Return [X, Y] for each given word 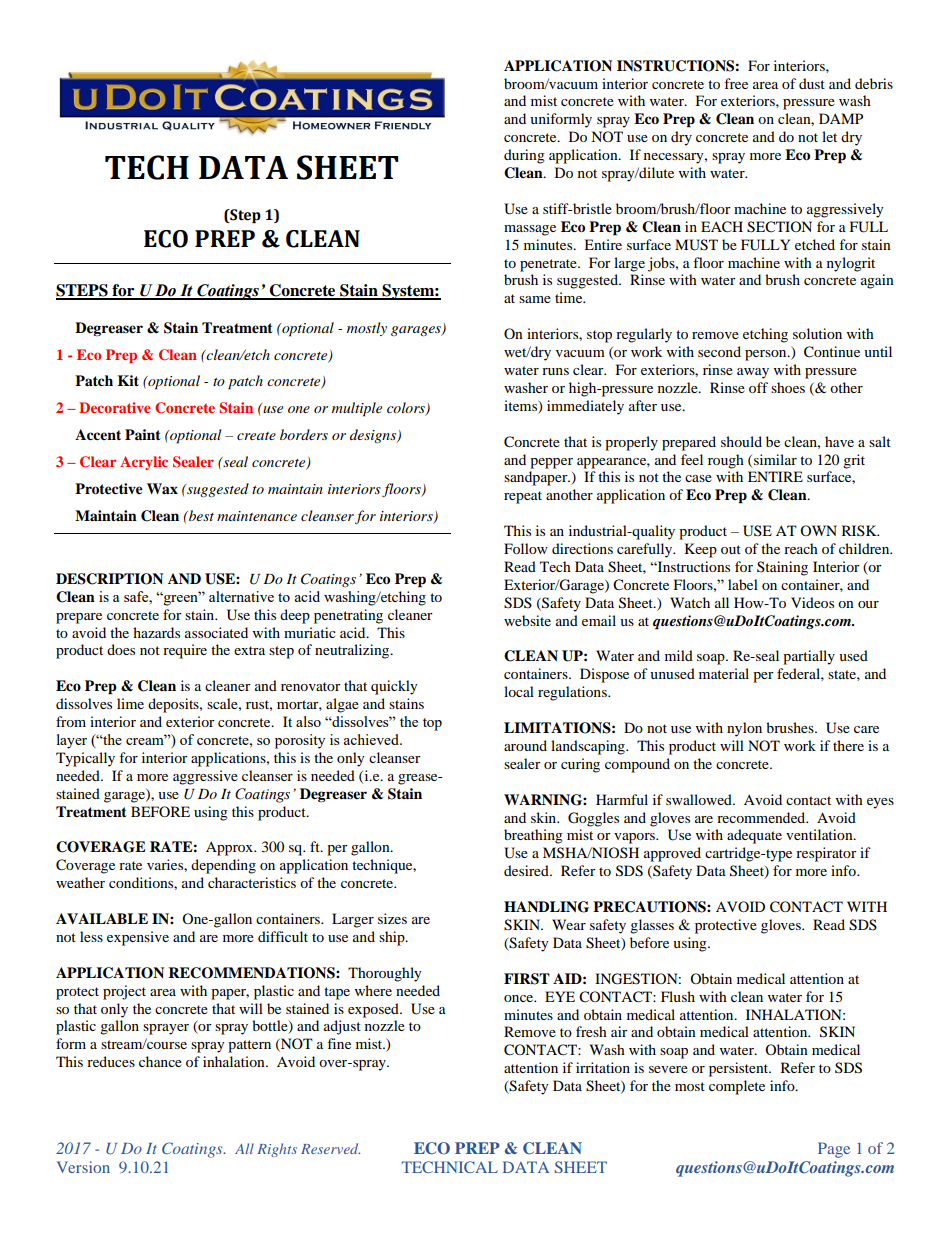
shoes [788, 387]
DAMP [841, 118]
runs [555, 371]
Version [83, 1167]
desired [527, 870]
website [527, 620]
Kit [128, 380]
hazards [156, 632]
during [524, 156]
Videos [812, 602]
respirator [826, 854]
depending [223, 866]
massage [530, 230]
